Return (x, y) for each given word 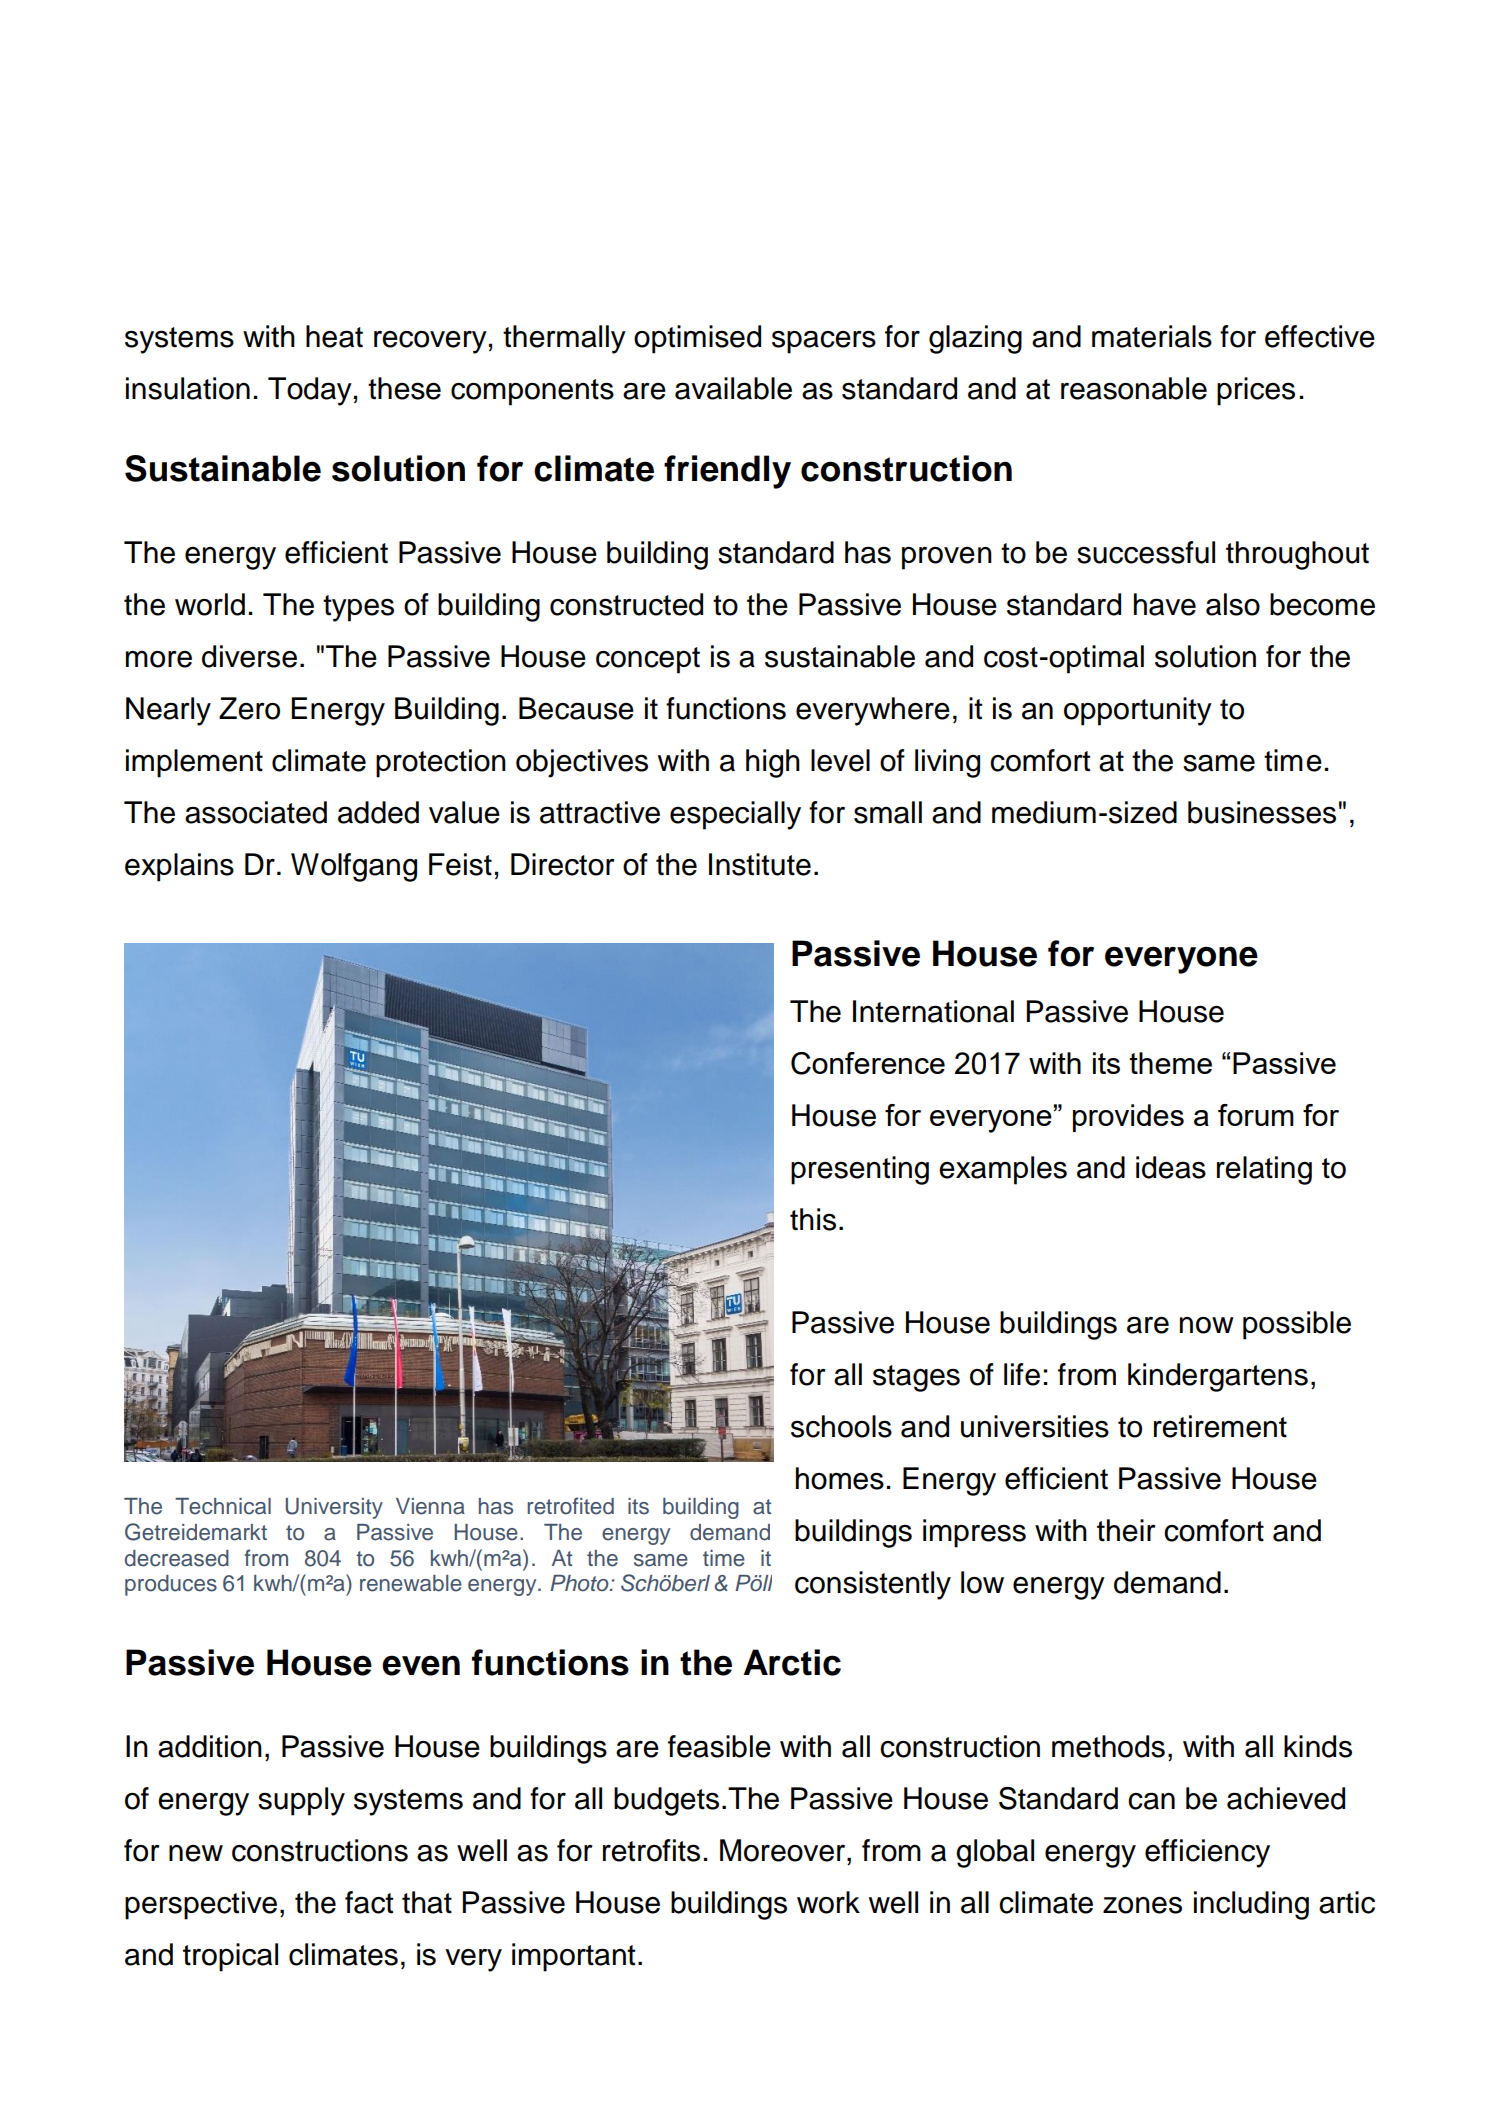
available (733, 388)
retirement (1220, 1426)
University (334, 1508)
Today (310, 391)
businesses (1262, 812)
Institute (760, 864)
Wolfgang (354, 867)
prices (1256, 391)
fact (369, 1902)
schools (841, 1426)
